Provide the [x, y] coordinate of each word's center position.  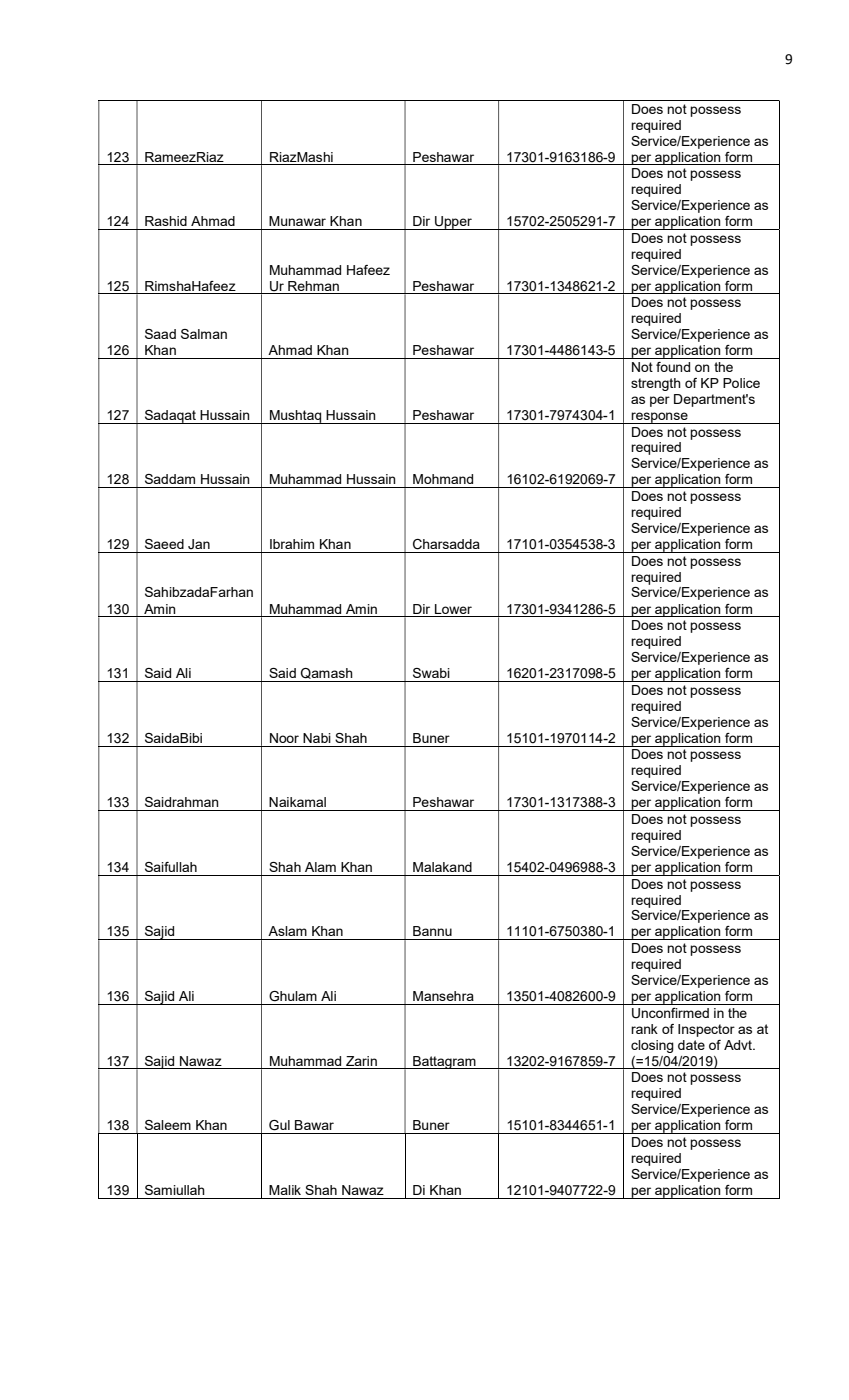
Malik [285, 1190]
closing [652, 1046]
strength [656, 384]
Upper [453, 223]
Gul [279, 1125]
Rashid [166, 221]
